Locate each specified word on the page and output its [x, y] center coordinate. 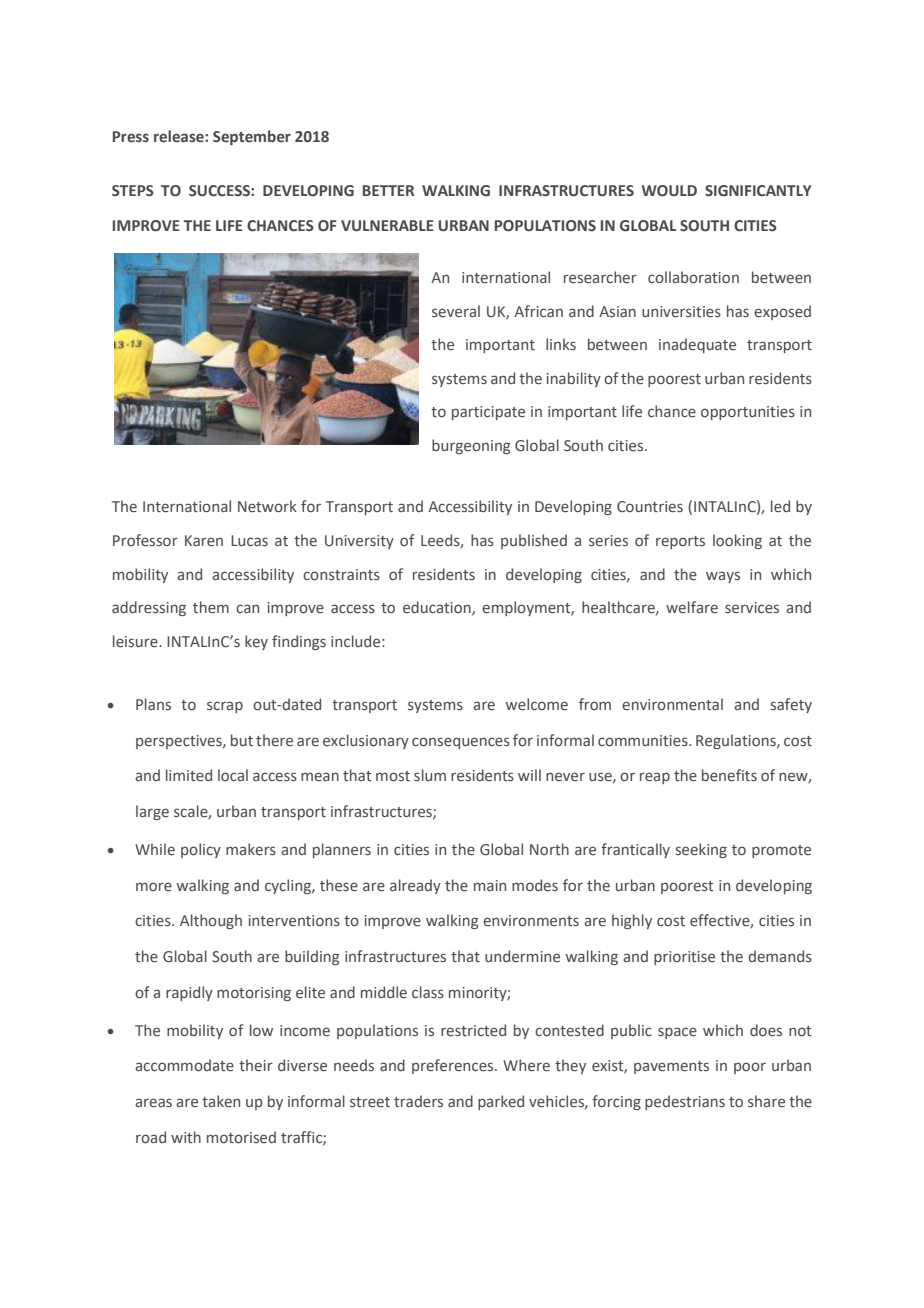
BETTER [388, 190]
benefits [729, 775]
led [780, 506]
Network [267, 506]
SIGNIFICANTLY [758, 191]
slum [430, 775]
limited [189, 775]
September [252, 137]
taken [221, 1101]
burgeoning [471, 446]
